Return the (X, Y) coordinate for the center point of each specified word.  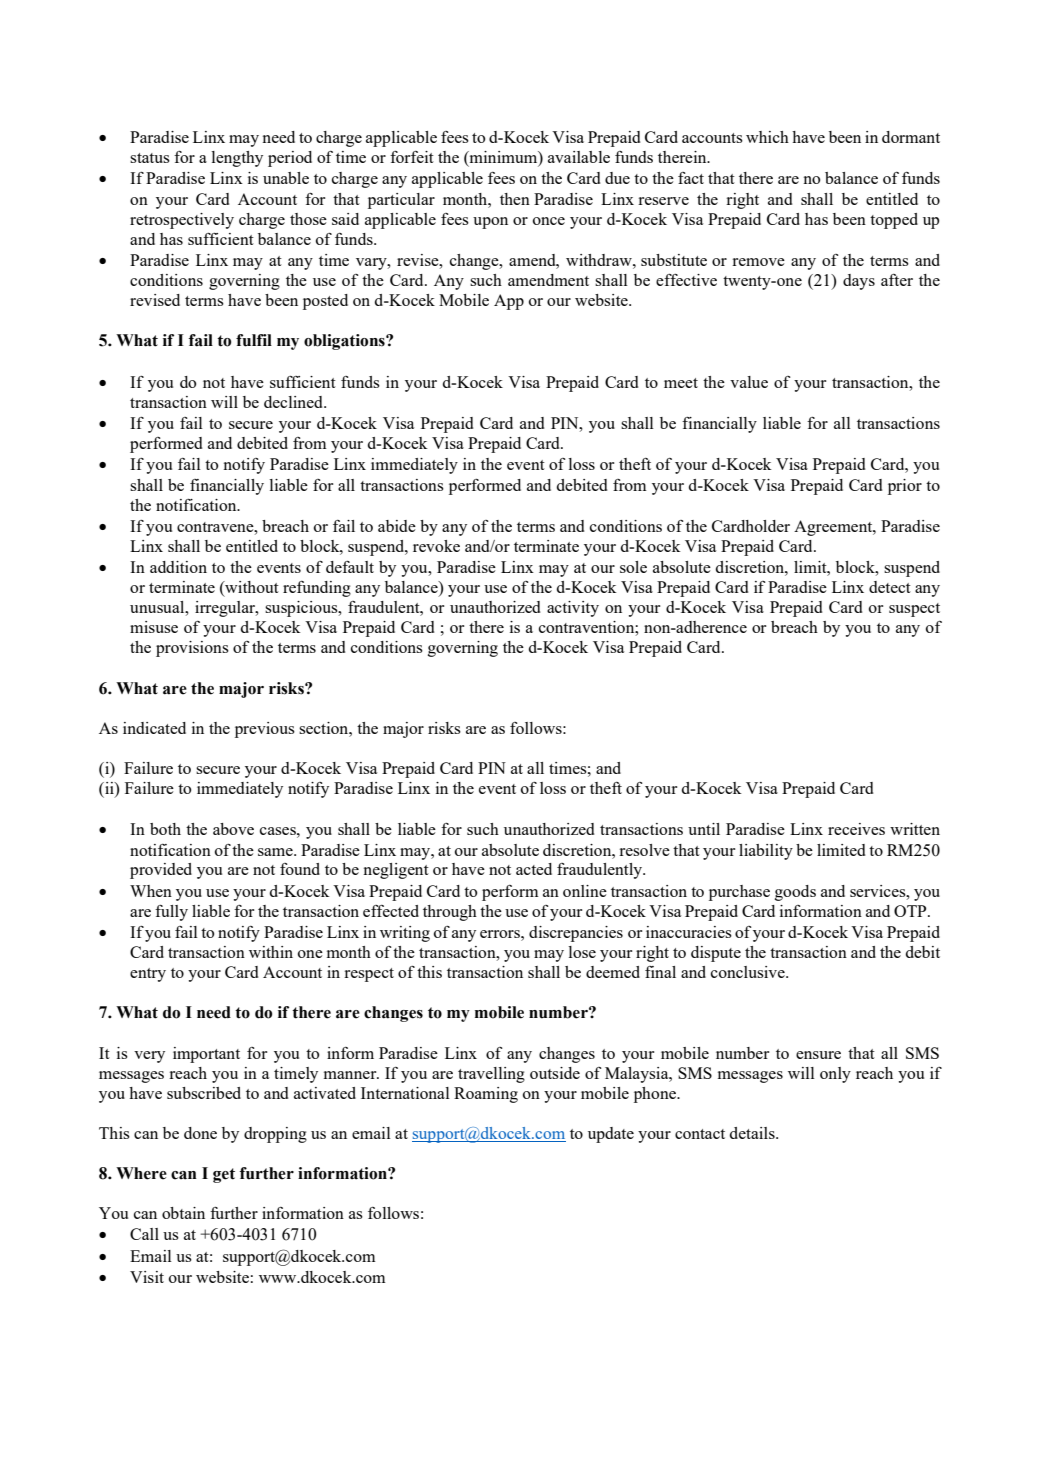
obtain (183, 1213)
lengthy (237, 159)
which (767, 137)
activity (573, 609)
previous (265, 730)
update (611, 1135)
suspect (914, 610)
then (515, 199)
